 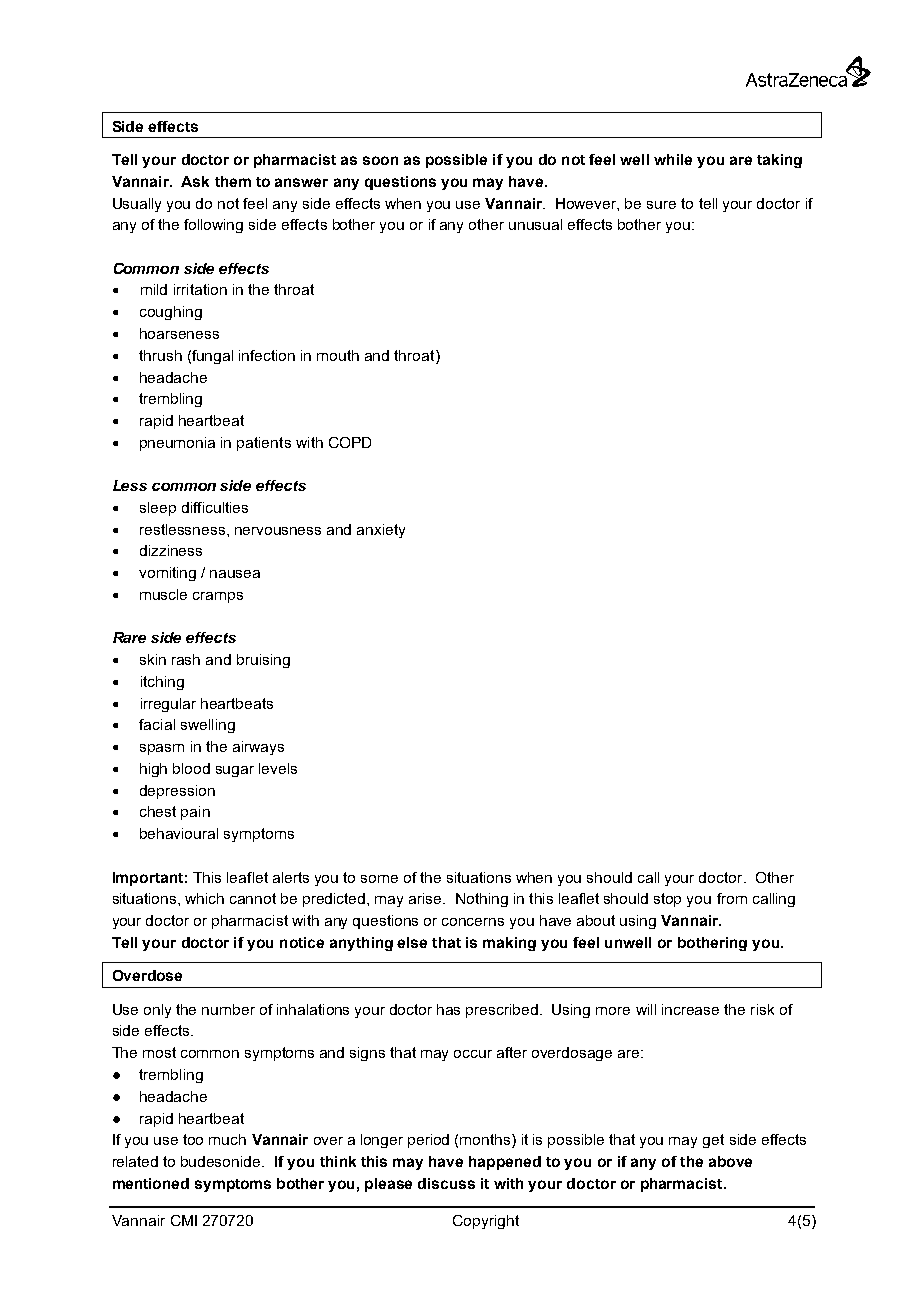 I want to click on unusual, so click(x=535, y=224).
